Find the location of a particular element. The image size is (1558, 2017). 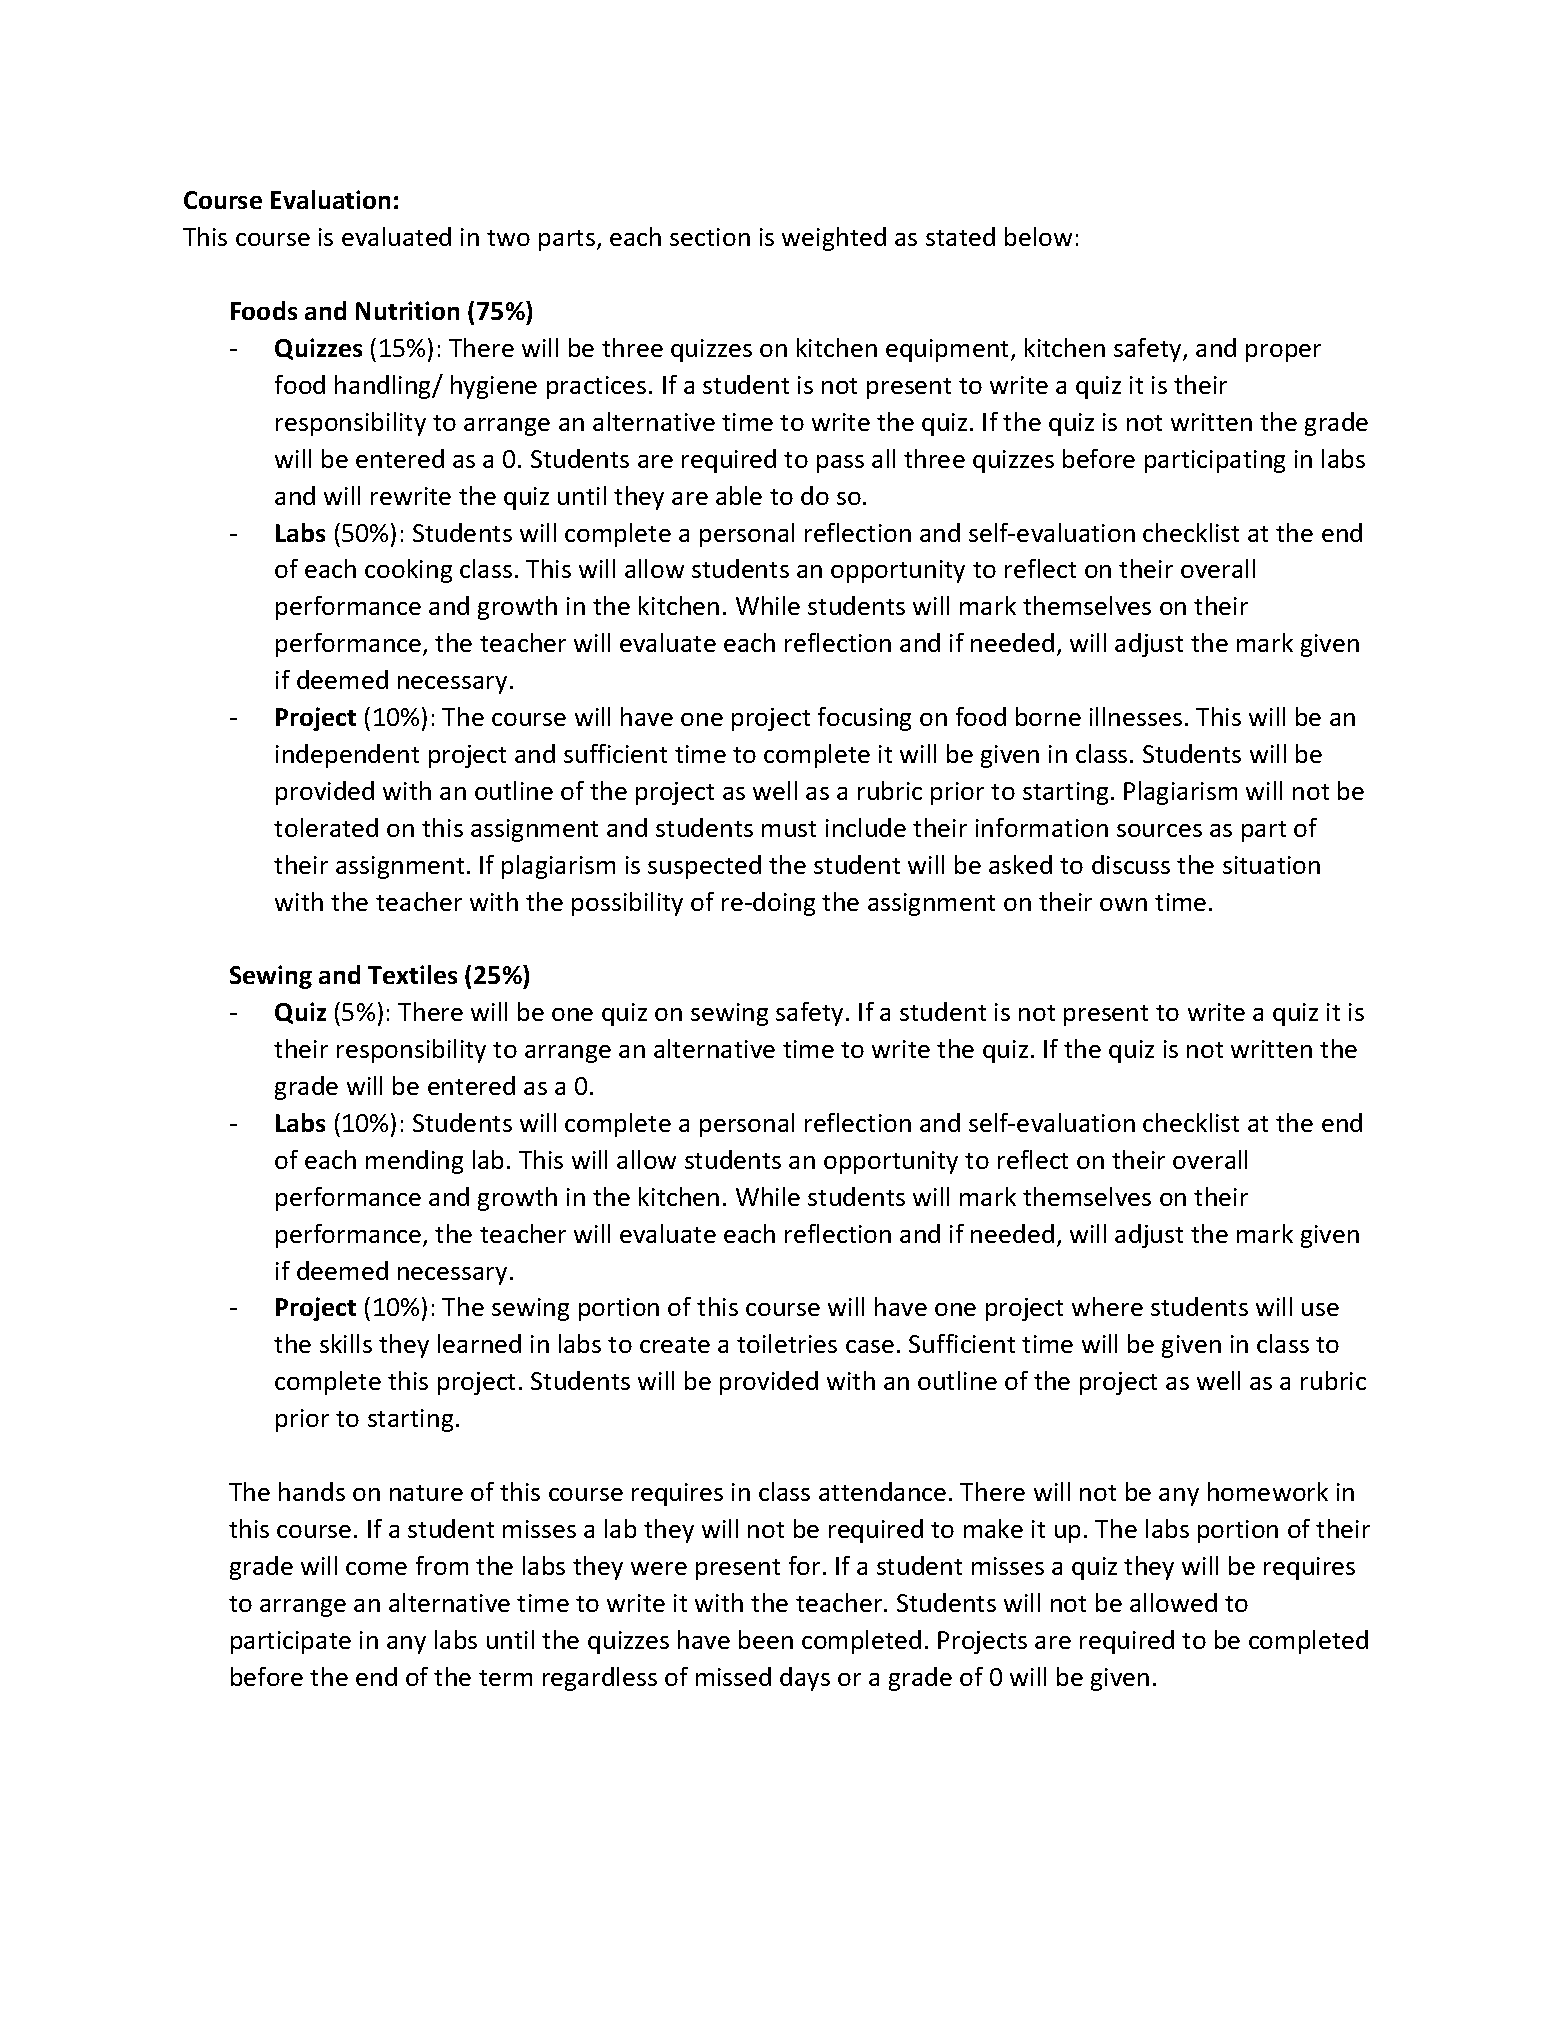

term is located at coordinates (505, 1678).
